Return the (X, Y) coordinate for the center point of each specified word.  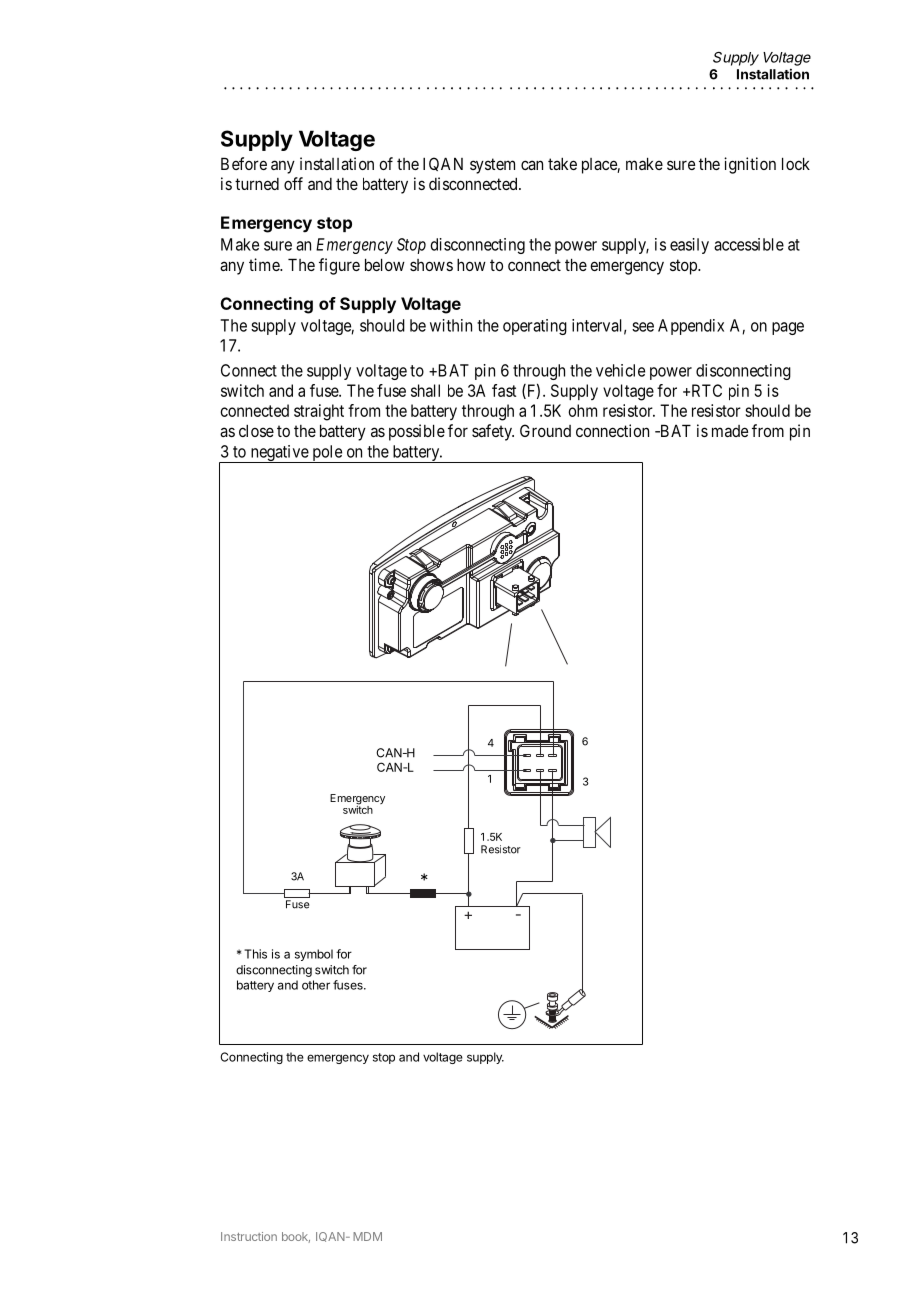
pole (327, 454)
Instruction (249, 1236)
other (316, 985)
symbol (314, 955)
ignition (750, 165)
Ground (545, 430)
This (255, 954)
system (492, 166)
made (730, 431)
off (293, 183)
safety (493, 432)
